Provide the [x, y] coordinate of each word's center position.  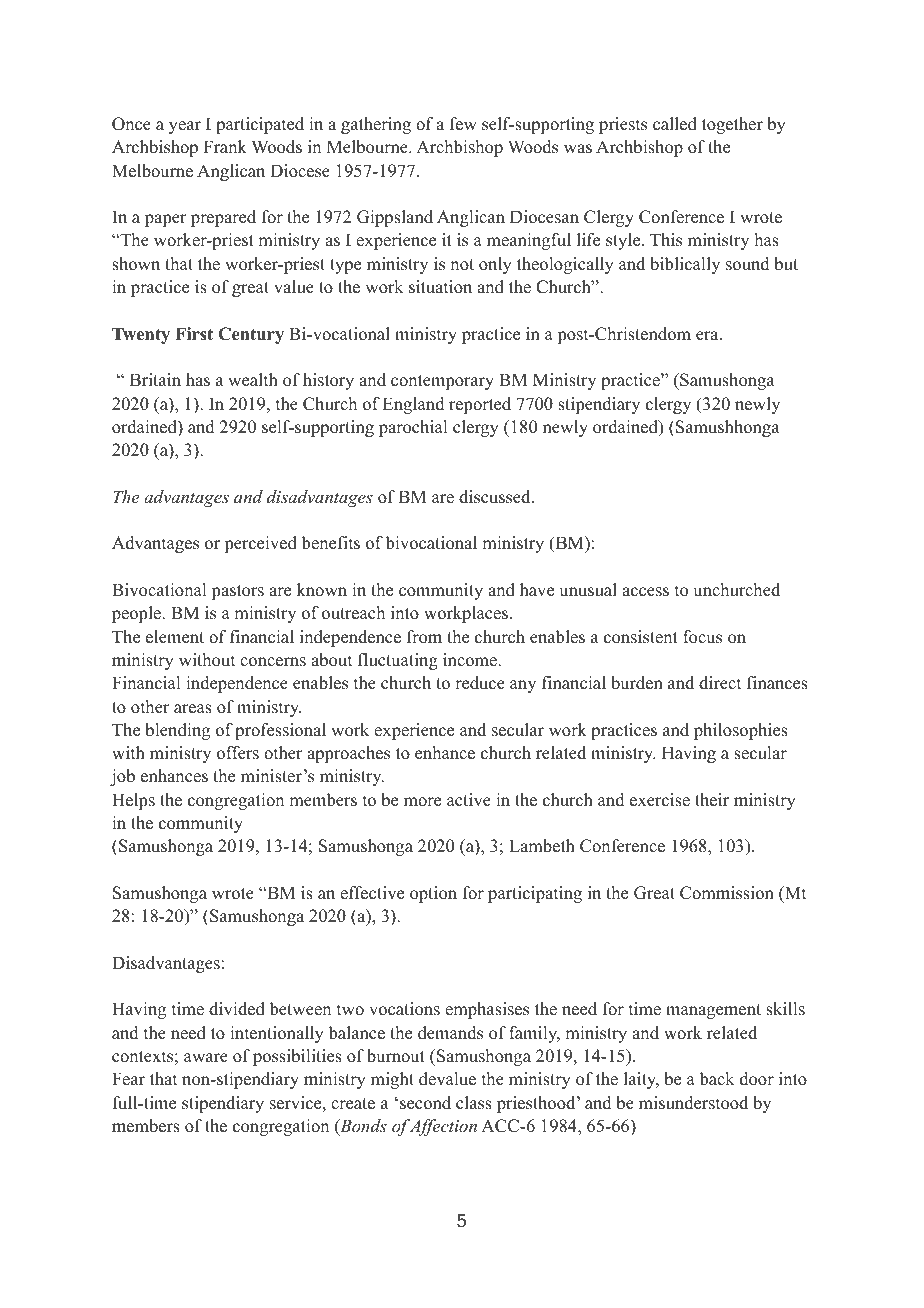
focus [702, 637]
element [175, 637]
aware [206, 1058]
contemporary [442, 382]
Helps [133, 801]
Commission [727, 893]
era [708, 336]
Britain [155, 379]
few [463, 124]
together [732, 125]
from [424, 637]
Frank [225, 146]
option [433, 894]
